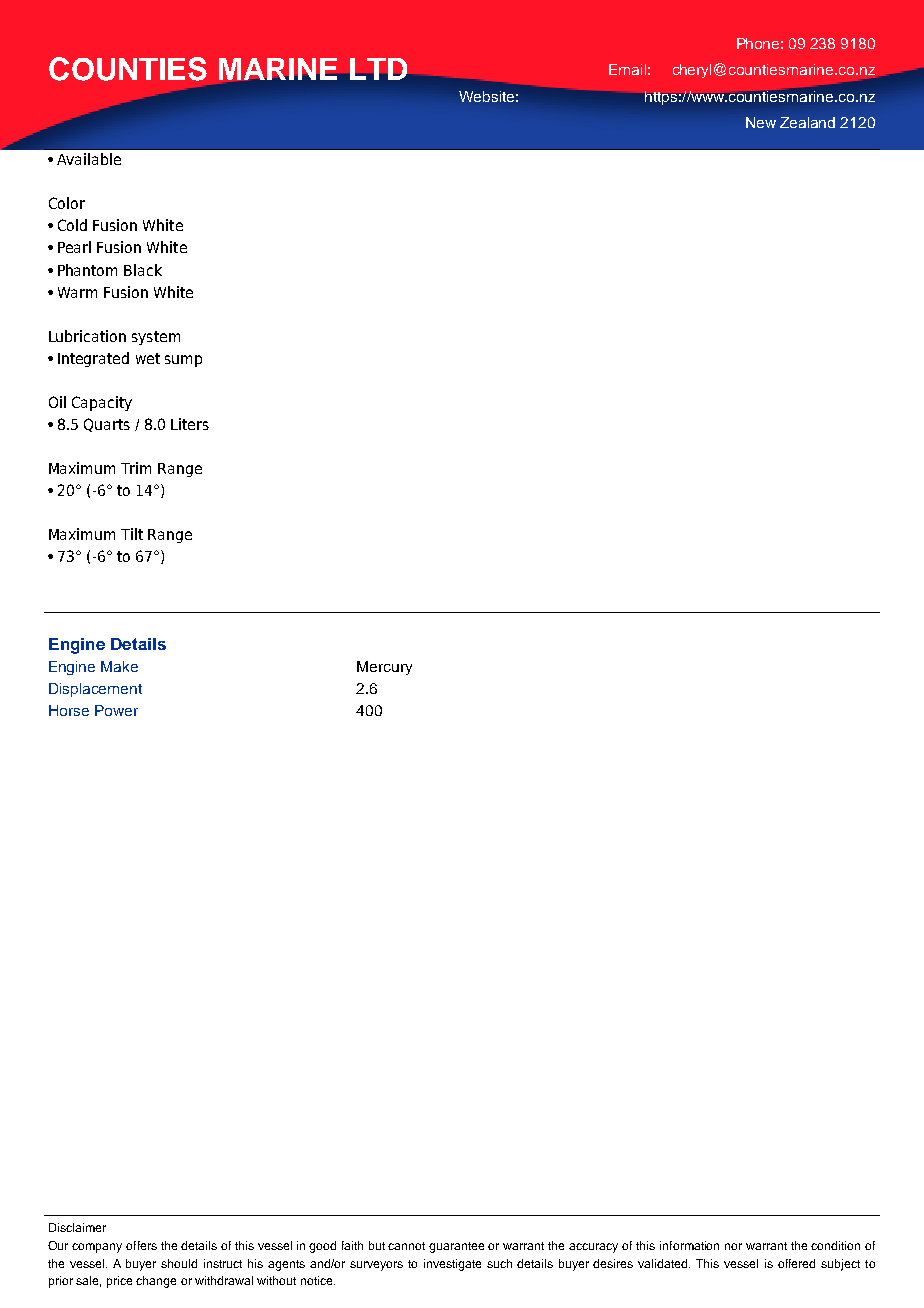 This page has height=1308, width=924. What do you see at coordinates (141, 1245) in the page?
I see `offers` at bounding box center [141, 1245].
